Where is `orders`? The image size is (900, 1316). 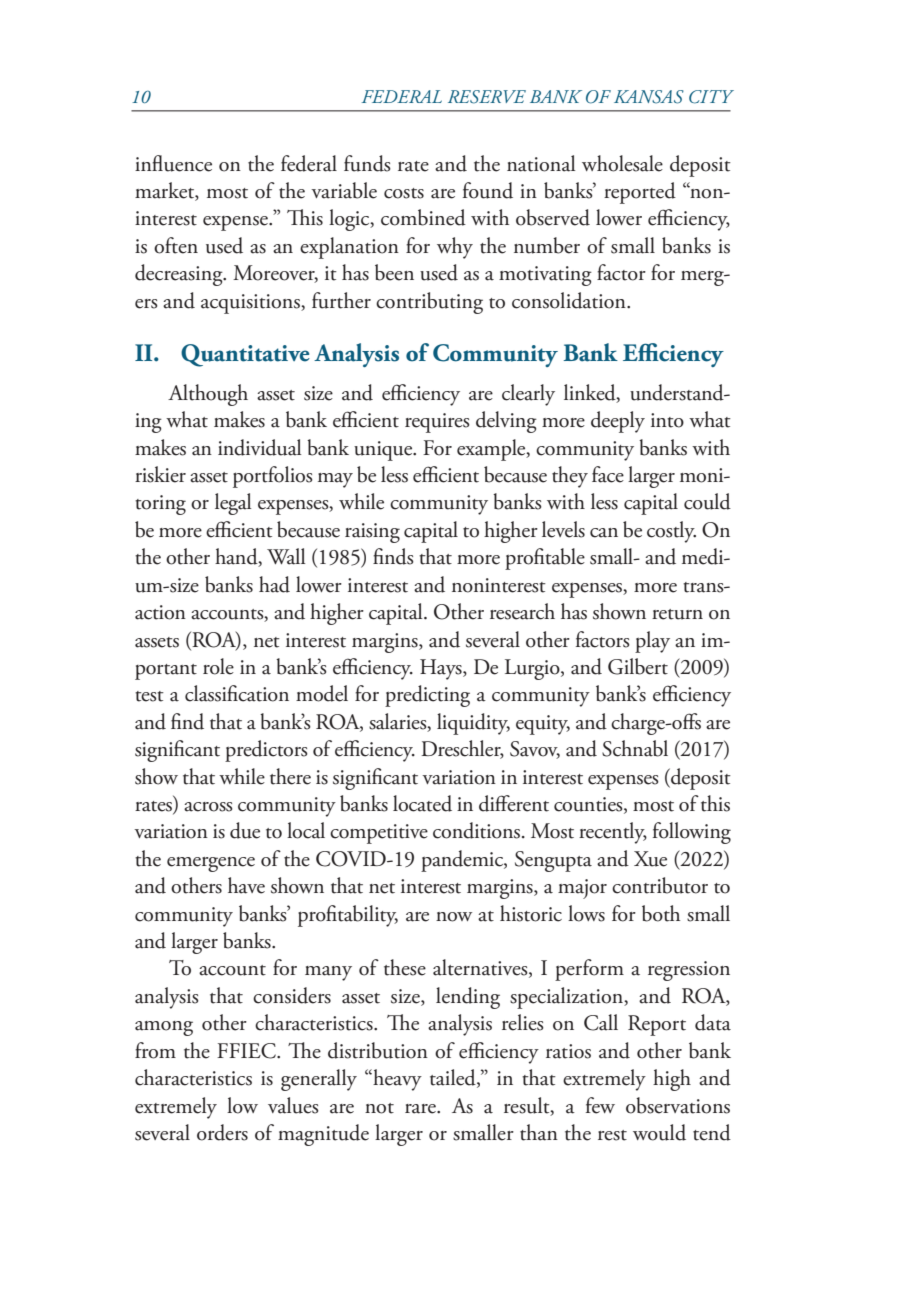 orders is located at coordinates (222, 1132).
